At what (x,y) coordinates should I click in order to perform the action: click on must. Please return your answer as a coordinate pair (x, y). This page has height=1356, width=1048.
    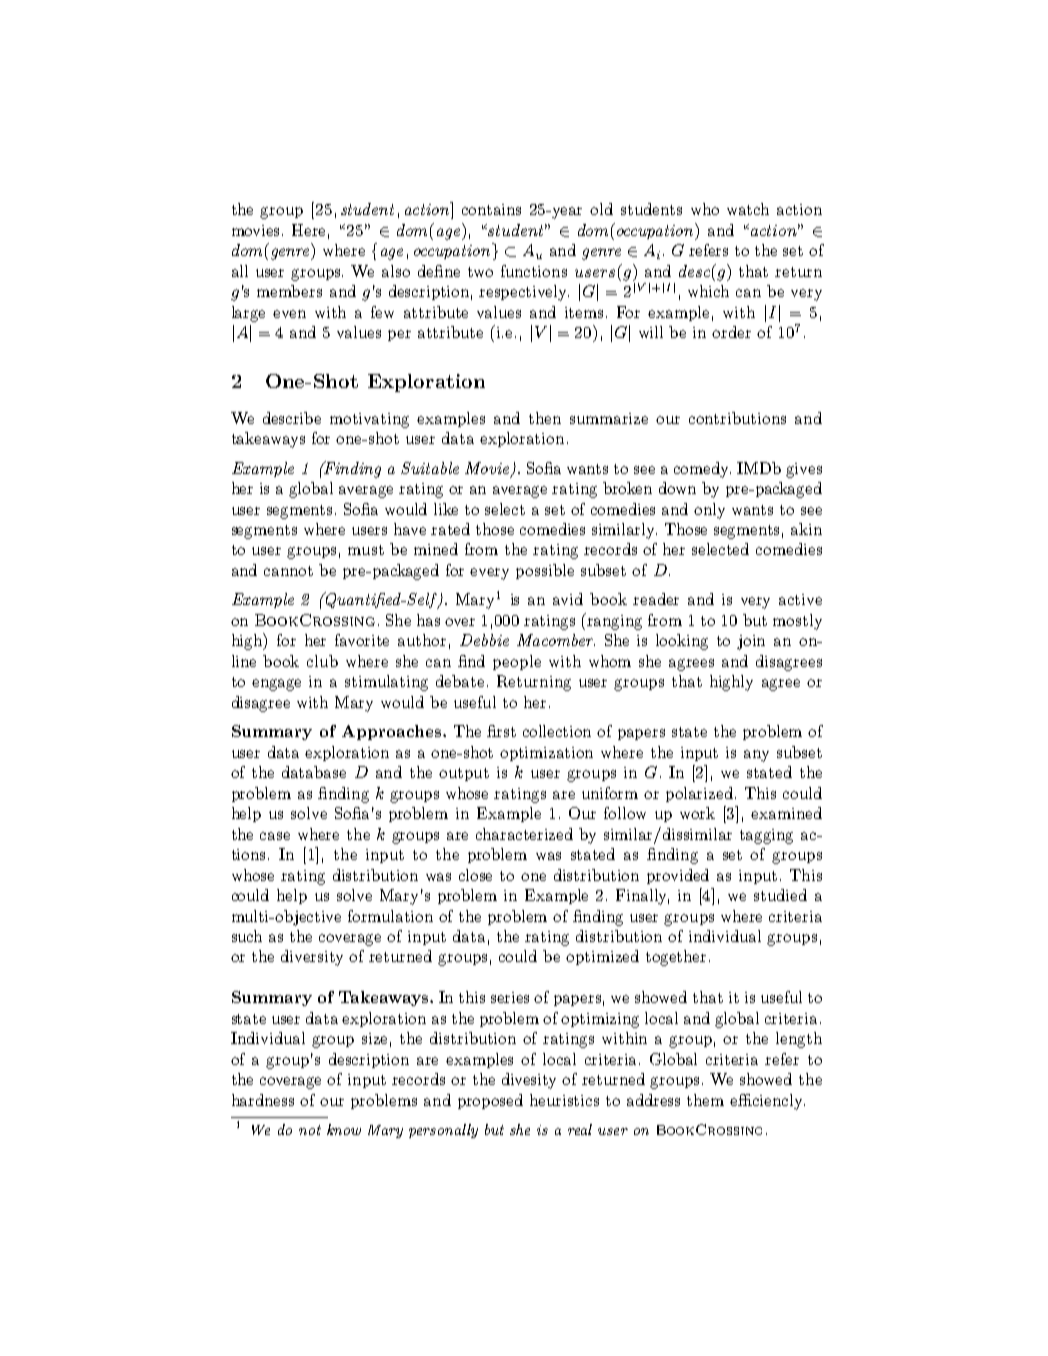
    Looking at the image, I should click on (366, 550).
